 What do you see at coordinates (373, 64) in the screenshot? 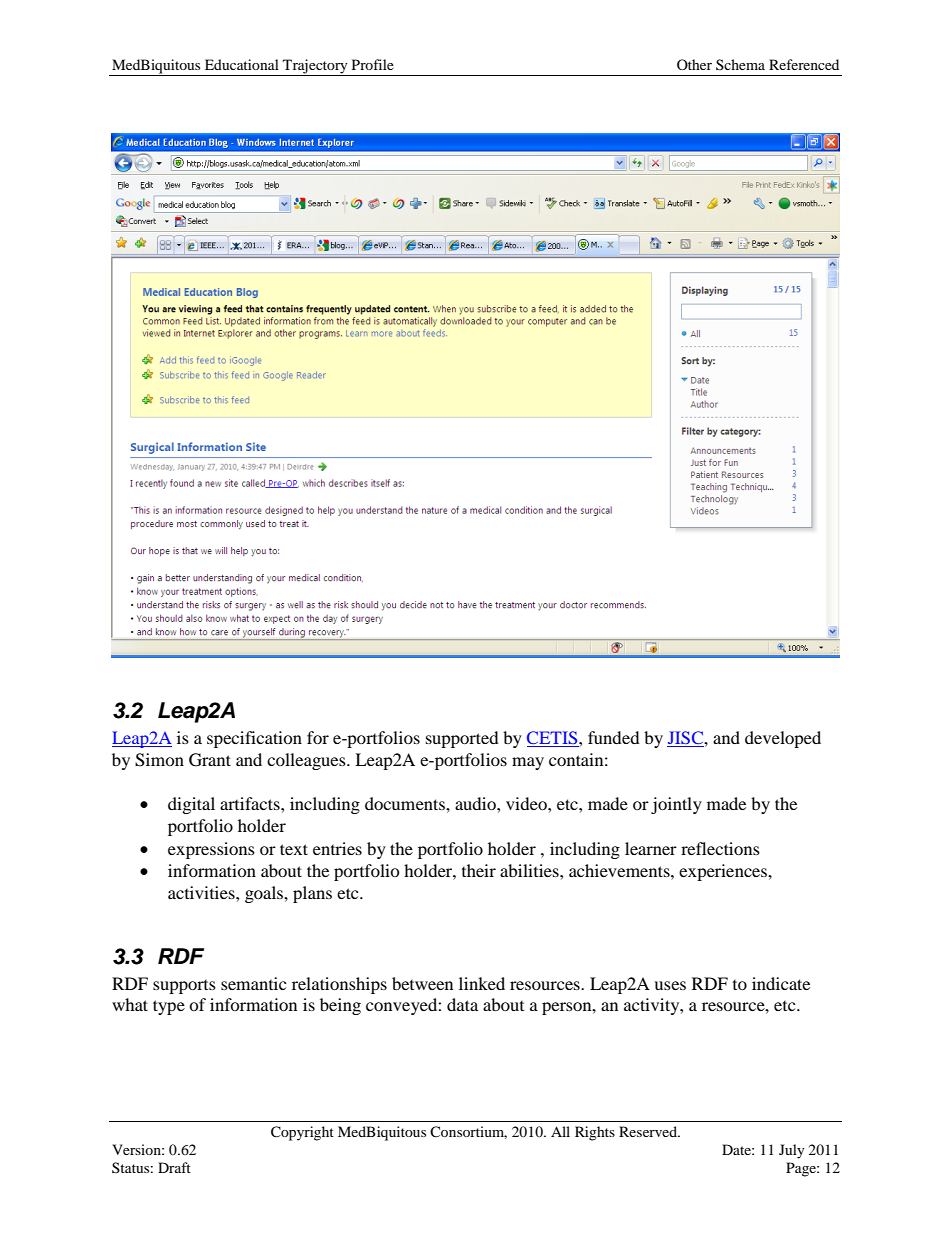
I see `Profile` at bounding box center [373, 64].
